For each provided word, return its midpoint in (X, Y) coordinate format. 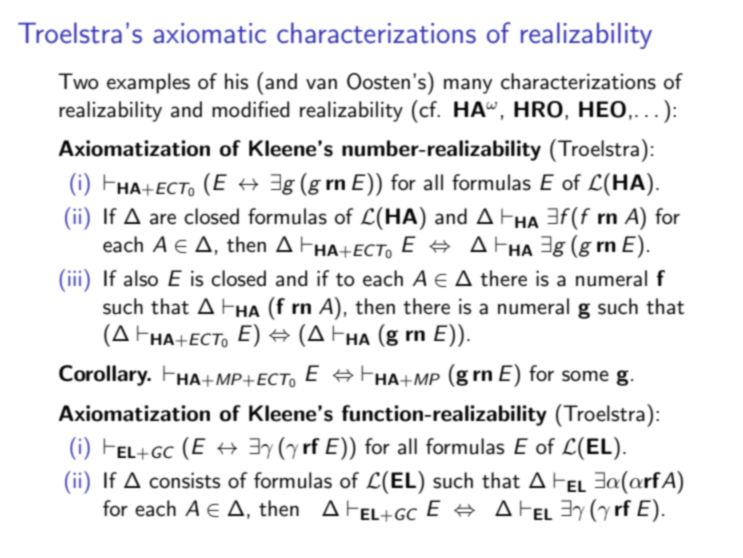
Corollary (104, 375)
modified (250, 109)
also (141, 278)
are (163, 219)
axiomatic (209, 33)
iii (74, 278)
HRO (538, 109)
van (321, 84)
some (585, 376)
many (468, 86)
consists (184, 480)
